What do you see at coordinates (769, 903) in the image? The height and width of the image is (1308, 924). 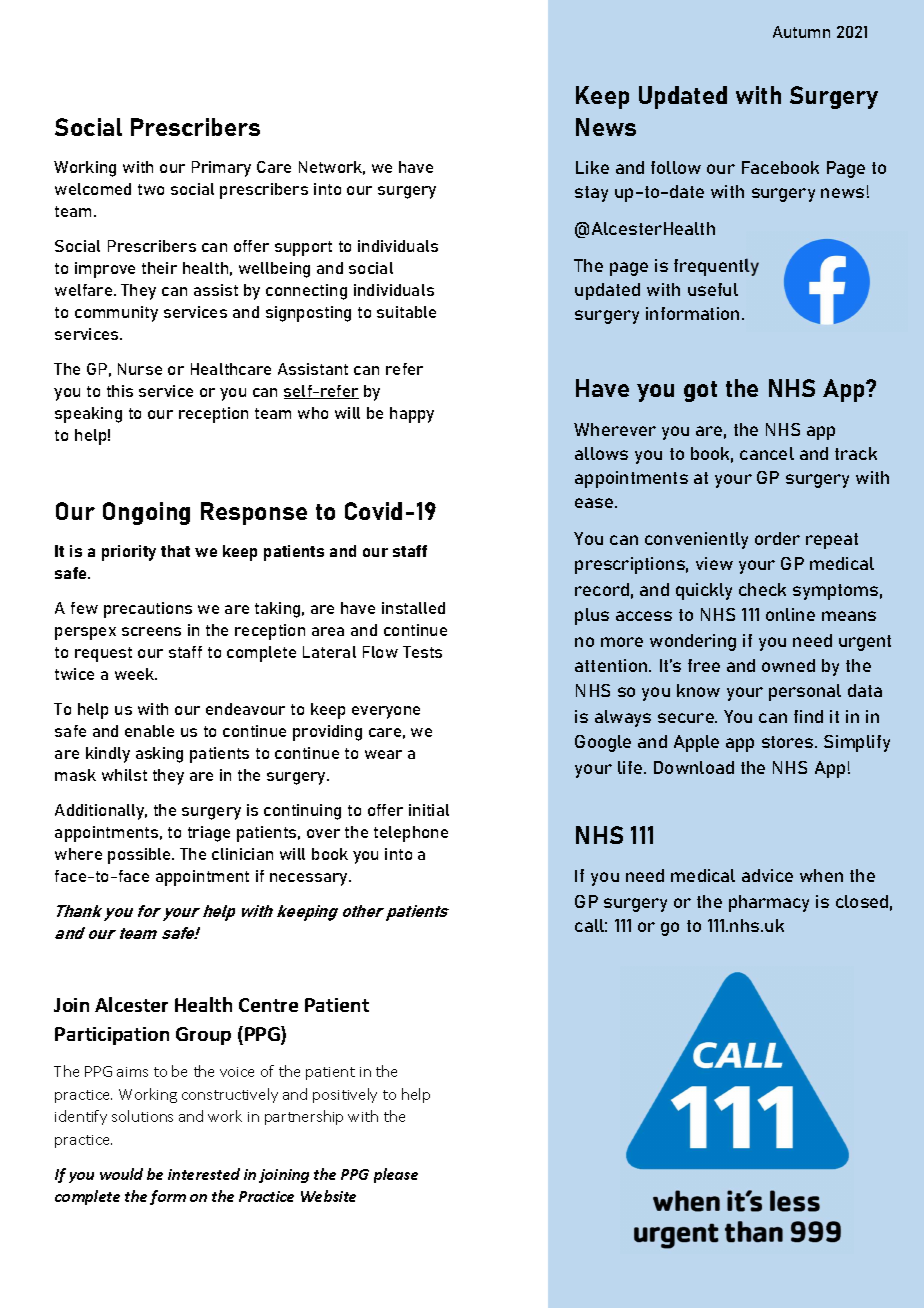 I see `pharmacy` at bounding box center [769, 903].
